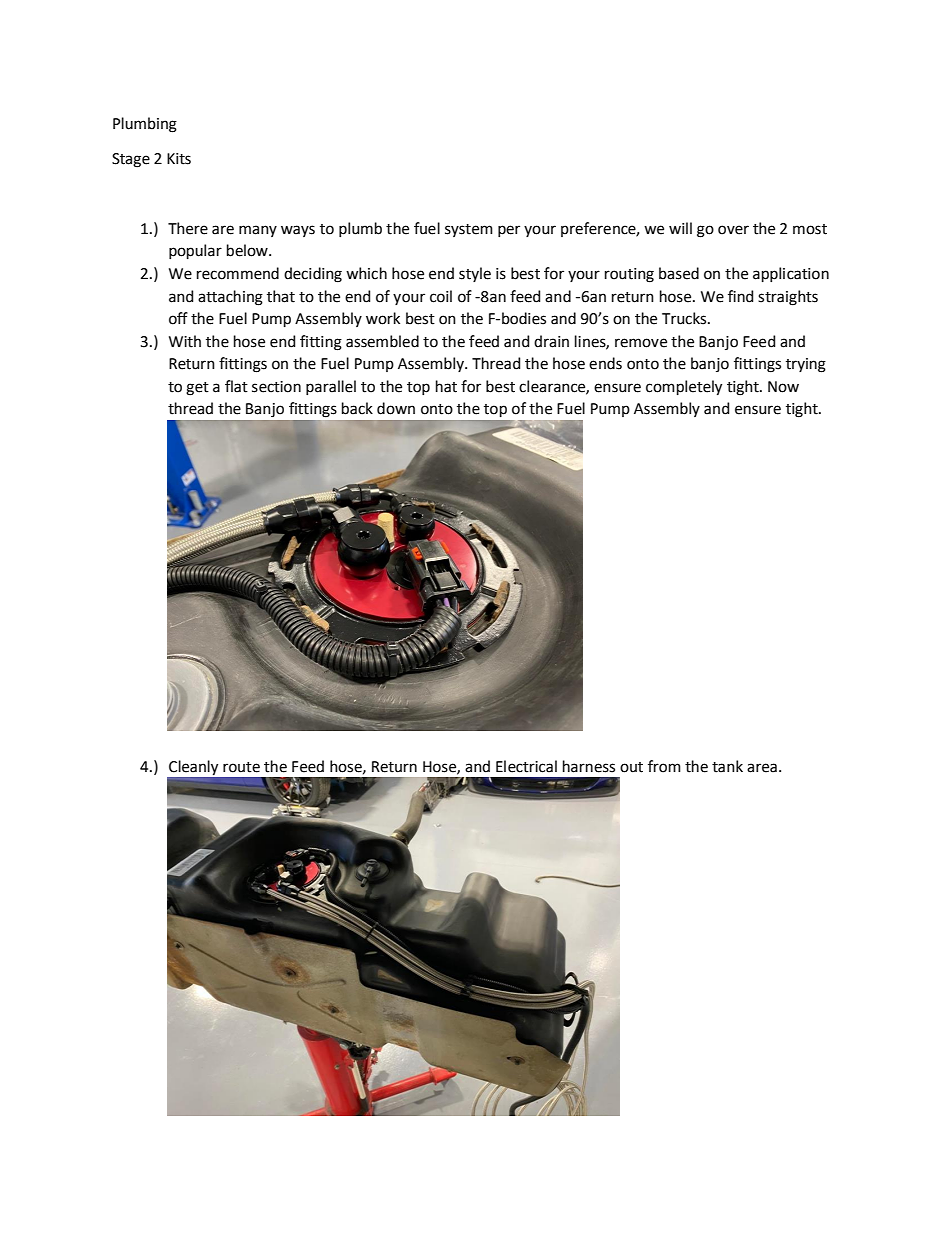  I want to click on down, so click(396, 408).
